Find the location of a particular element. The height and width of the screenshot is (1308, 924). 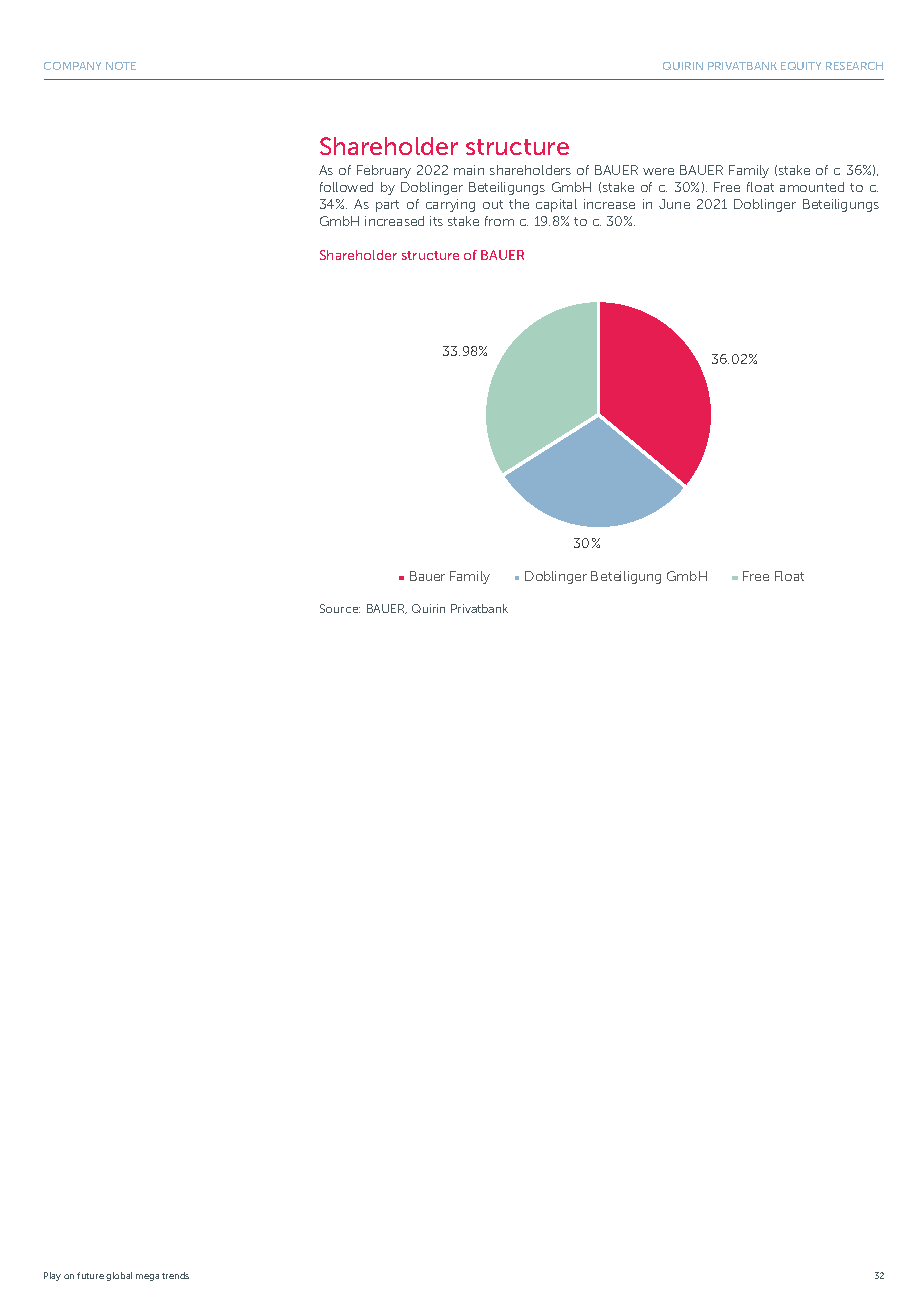

its is located at coordinates (436, 221).
